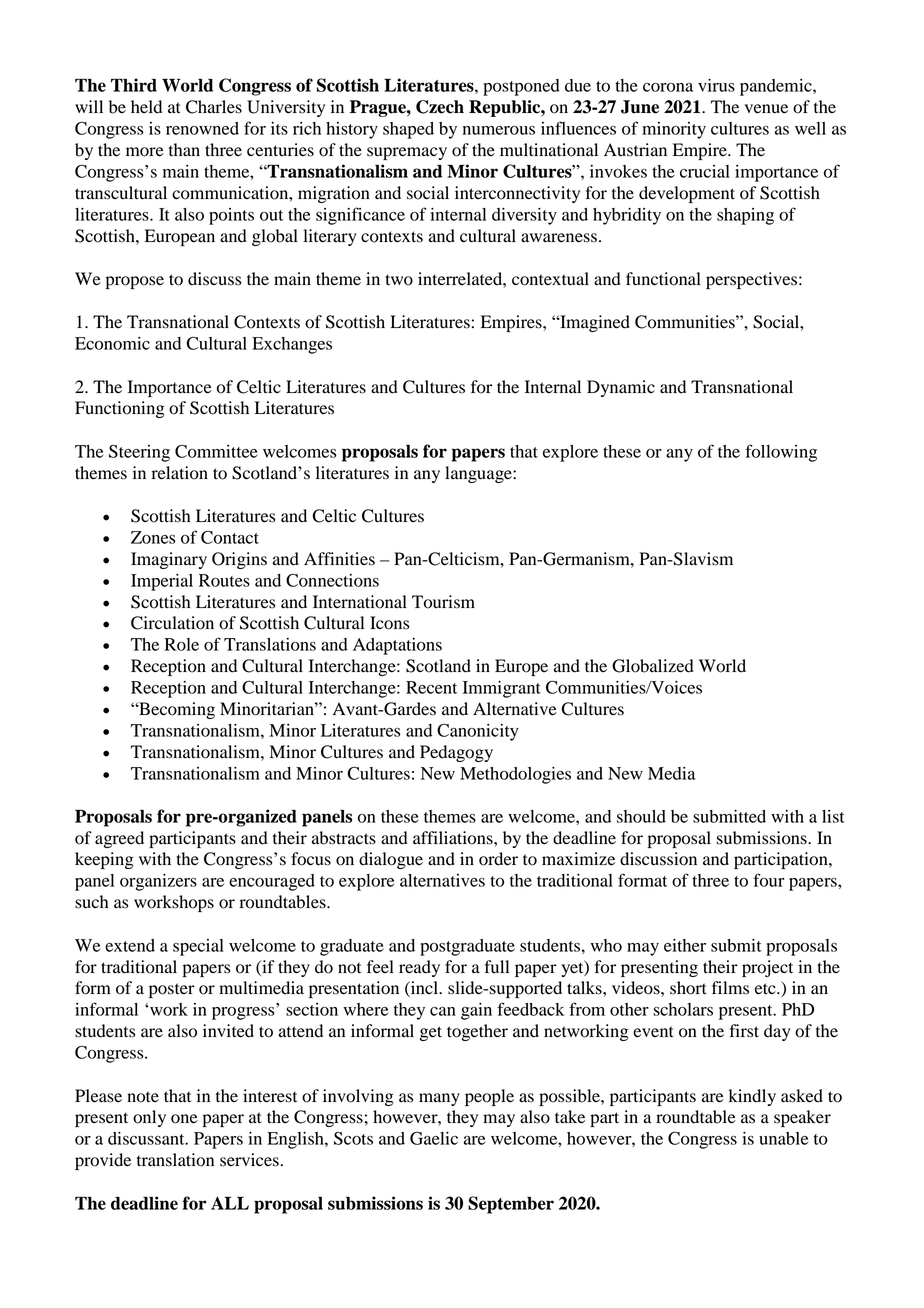 Image resolution: width=924 pixels, height=1308 pixels. I want to click on relation, so click(180, 473).
